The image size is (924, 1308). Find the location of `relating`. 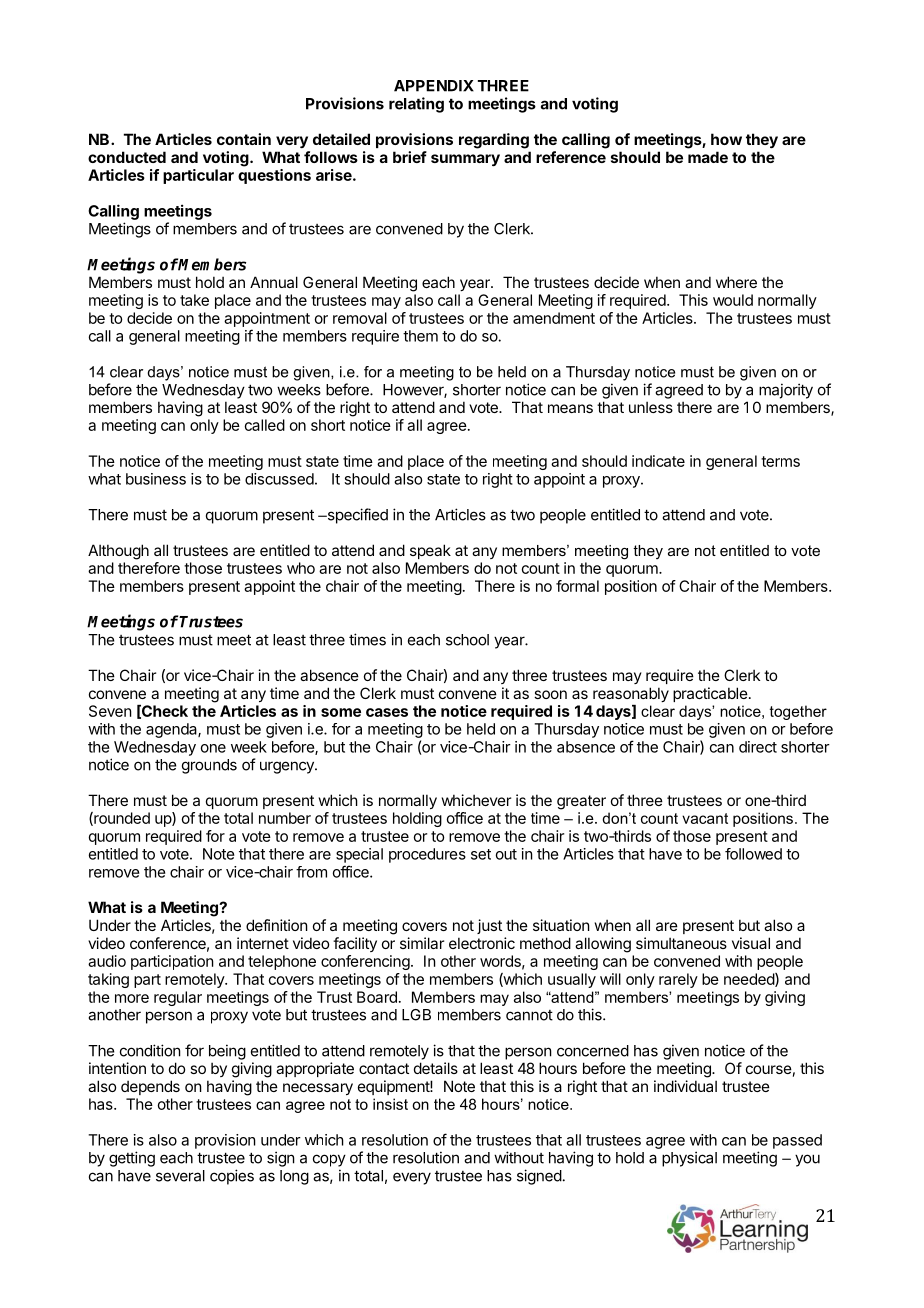

relating is located at coordinates (416, 105).
